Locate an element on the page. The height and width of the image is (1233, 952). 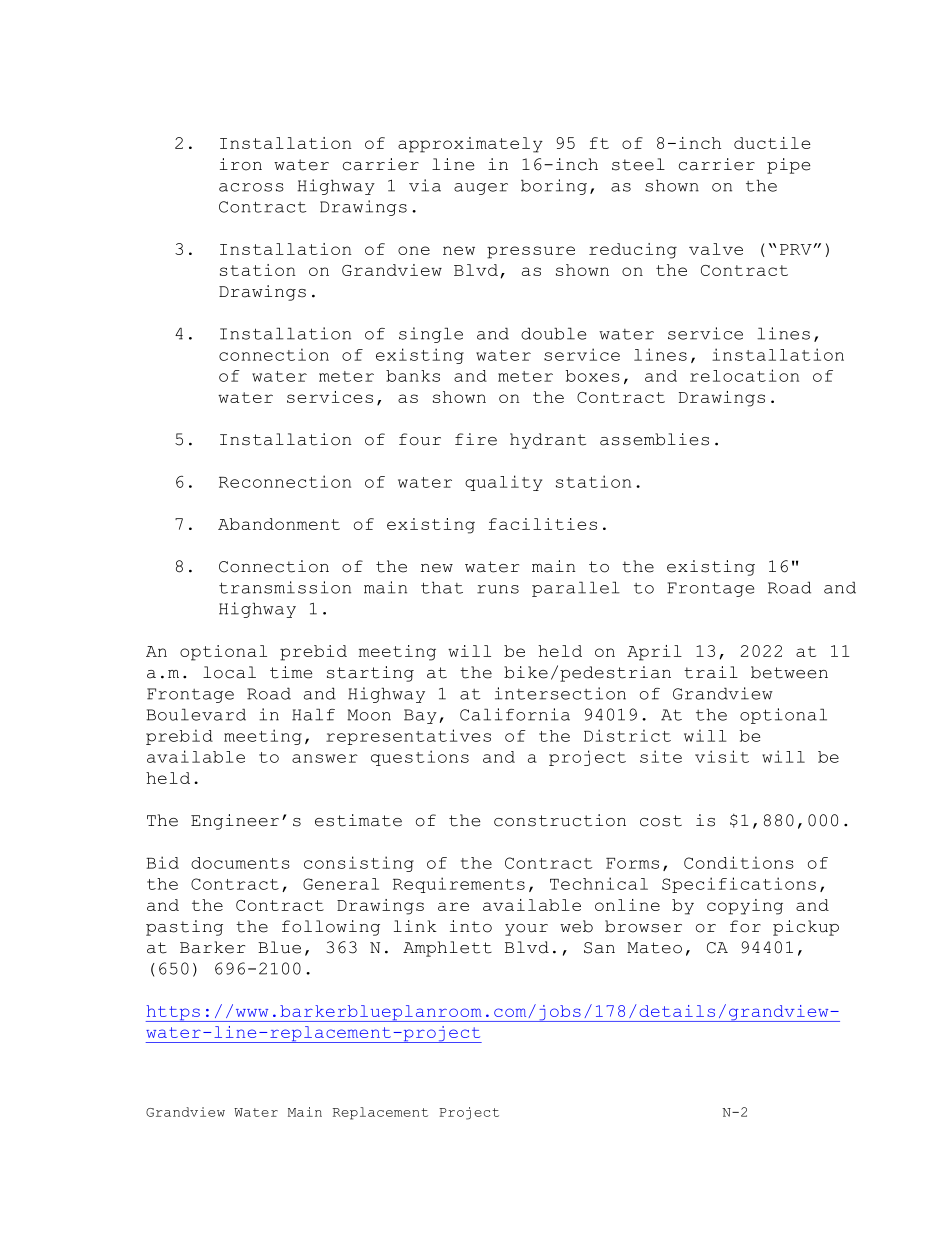
Abandonment is located at coordinates (279, 524).
